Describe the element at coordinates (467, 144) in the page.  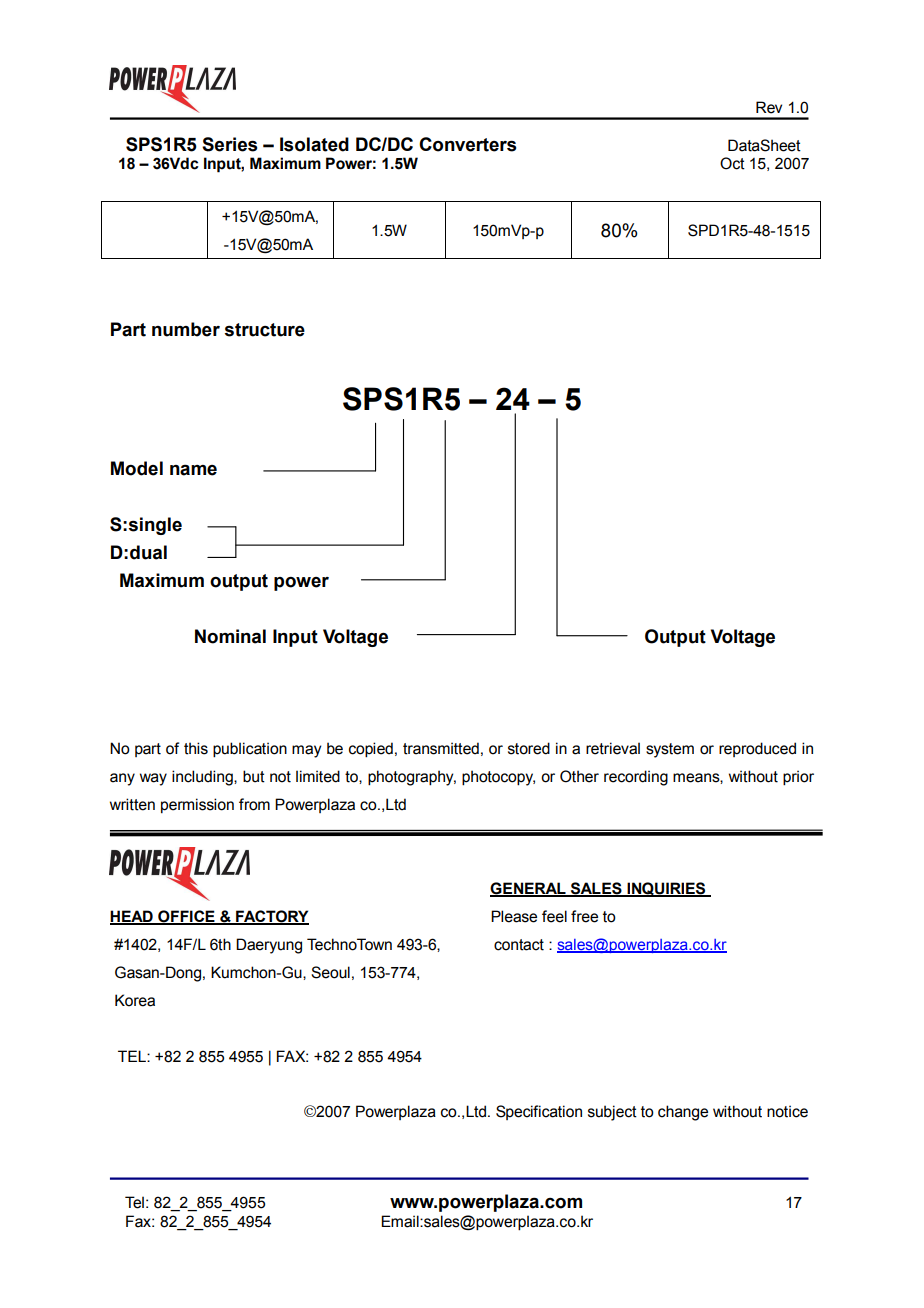
I see `Converters` at that location.
